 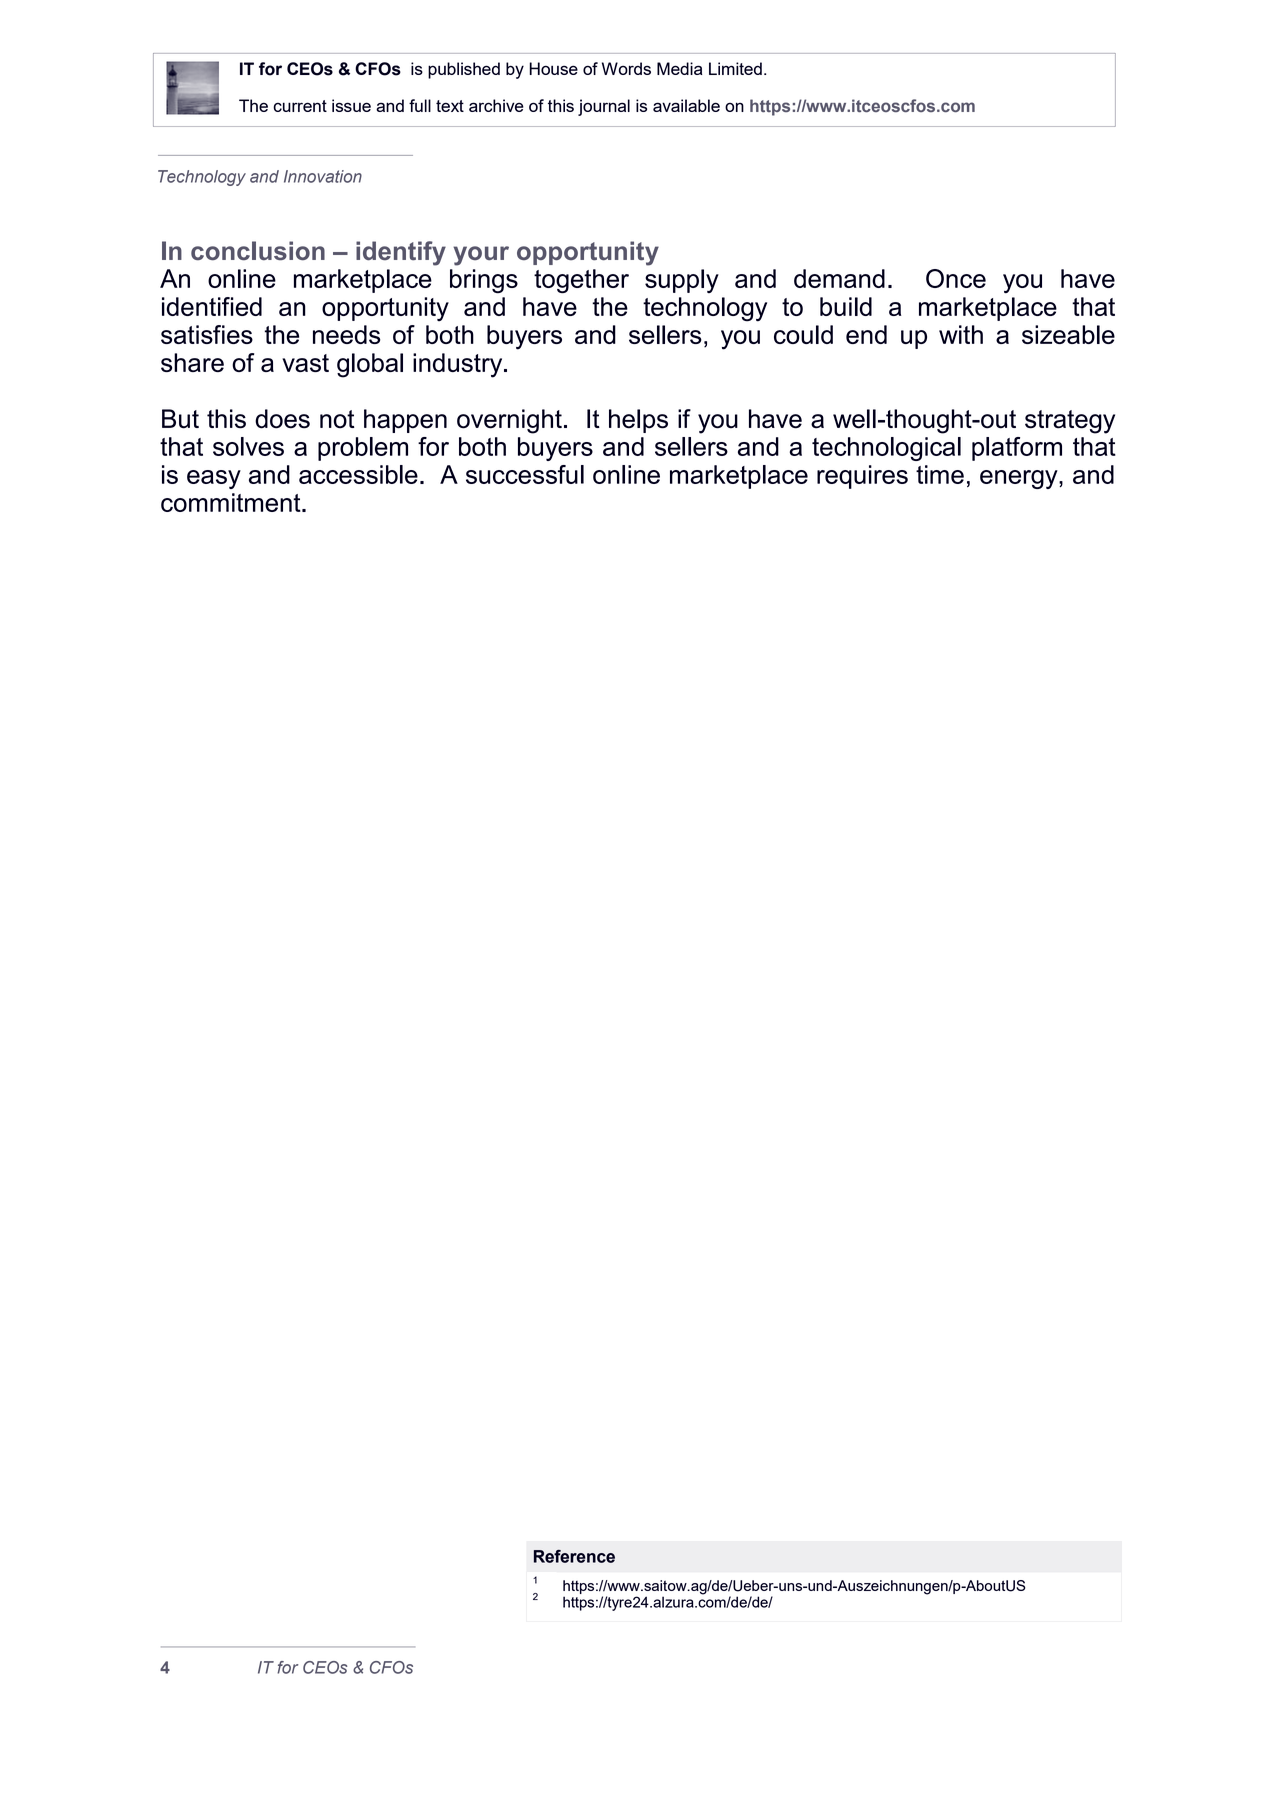 What do you see at coordinates (1020, 479) in the document?
I see `energy` at bounding box center [1020, 479].
